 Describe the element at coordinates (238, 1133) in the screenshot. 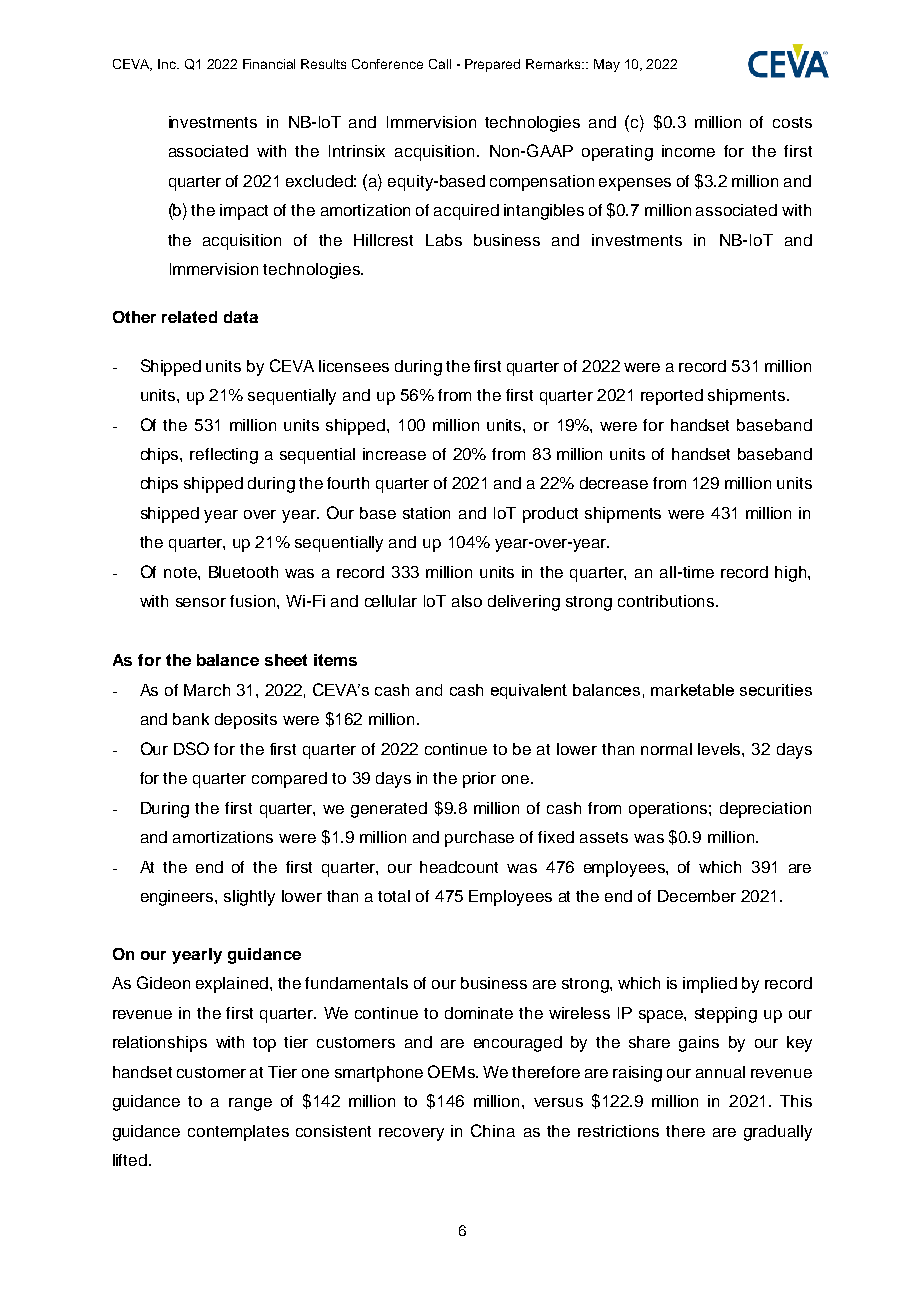

I see `contemplates` at that location.
